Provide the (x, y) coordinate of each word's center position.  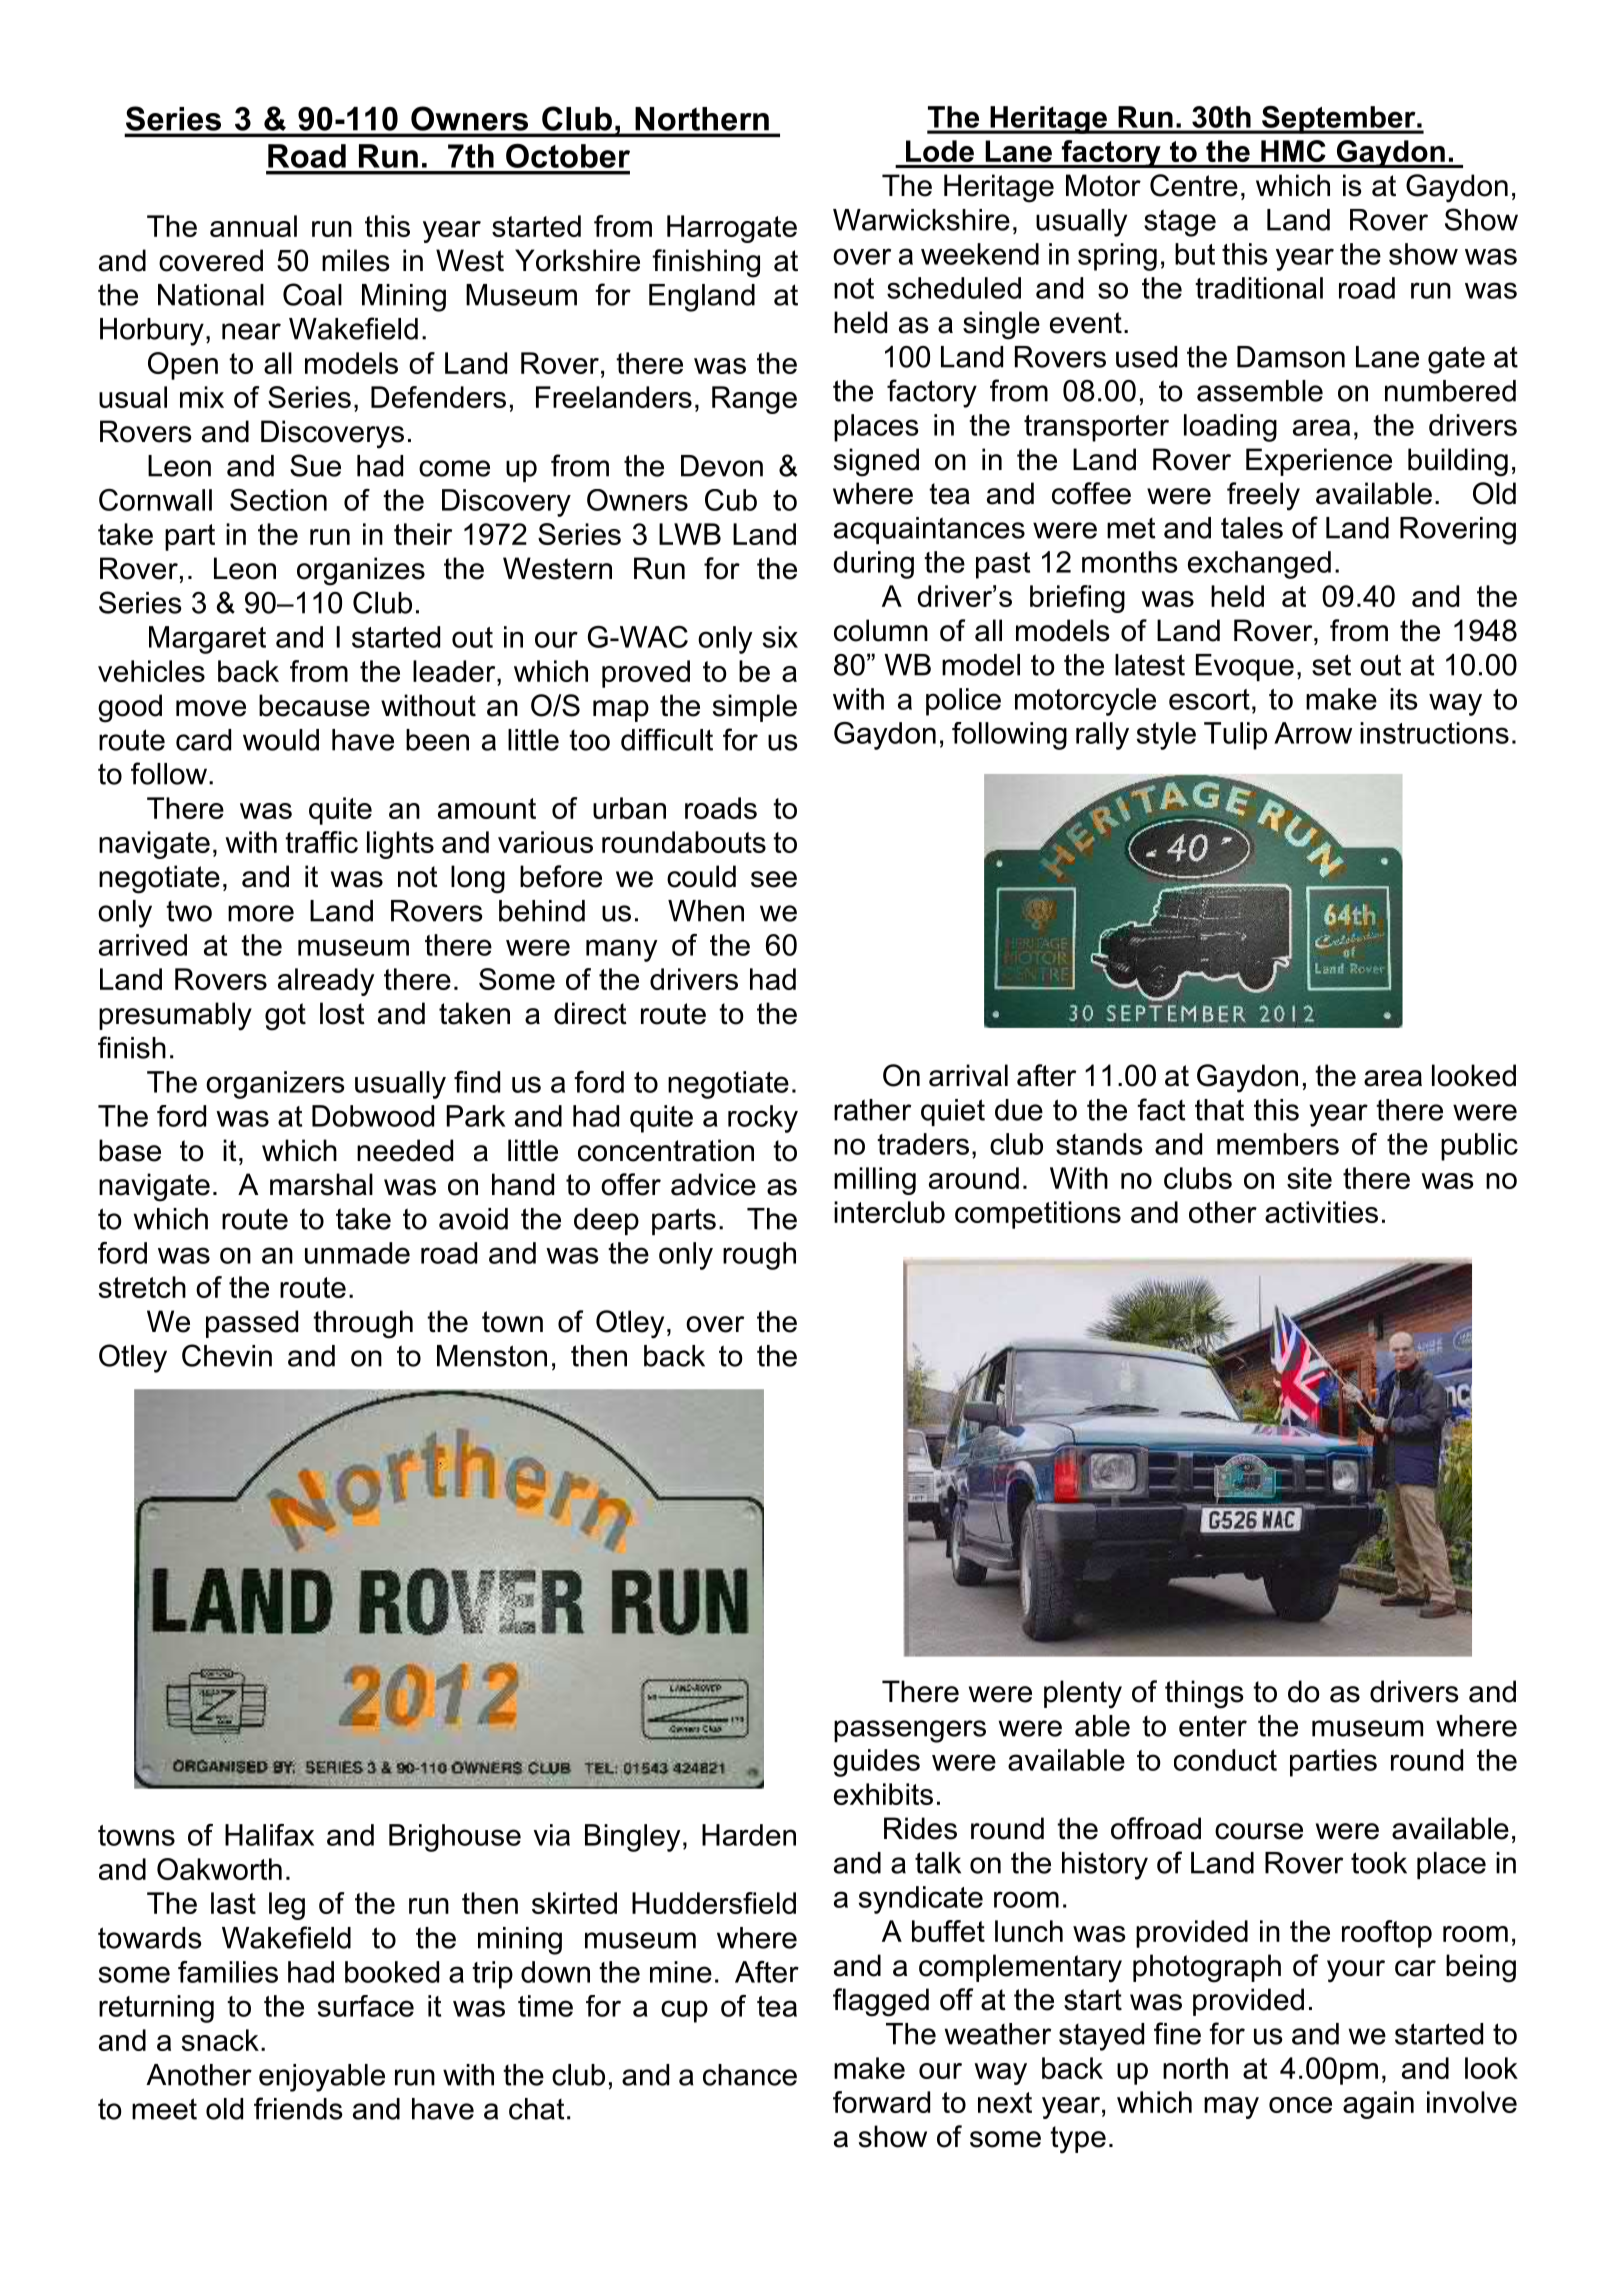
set (1331, 665)
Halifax (269, 1835)
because (314, 705)
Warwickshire (921, 220)
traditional (1259, 288)
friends (298, 2108)
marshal (321, 1184)
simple (755, 708)
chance (750, 2075)
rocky (763, 1119)
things (1204, 1694)
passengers (910, 1731)
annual (253, 226)
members (1278, 1144)
